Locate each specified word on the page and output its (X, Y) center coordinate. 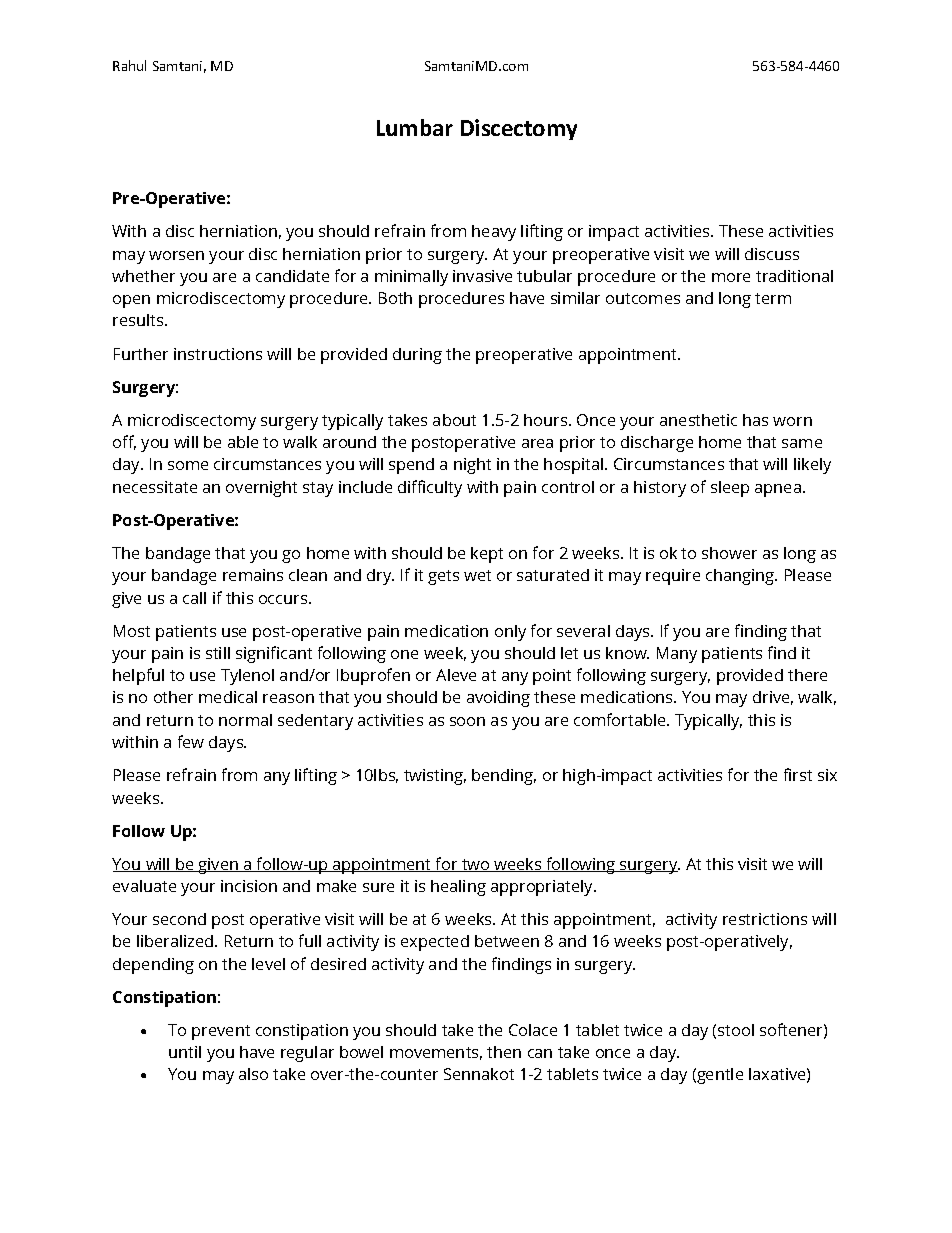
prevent (221, 1032)
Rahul (129, 65)
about (454, 420)
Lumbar (415, 127)
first (798, 774)
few (191, 741)
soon (467, 721)
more (731, 277)
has (755, 420)
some (188, 465)
